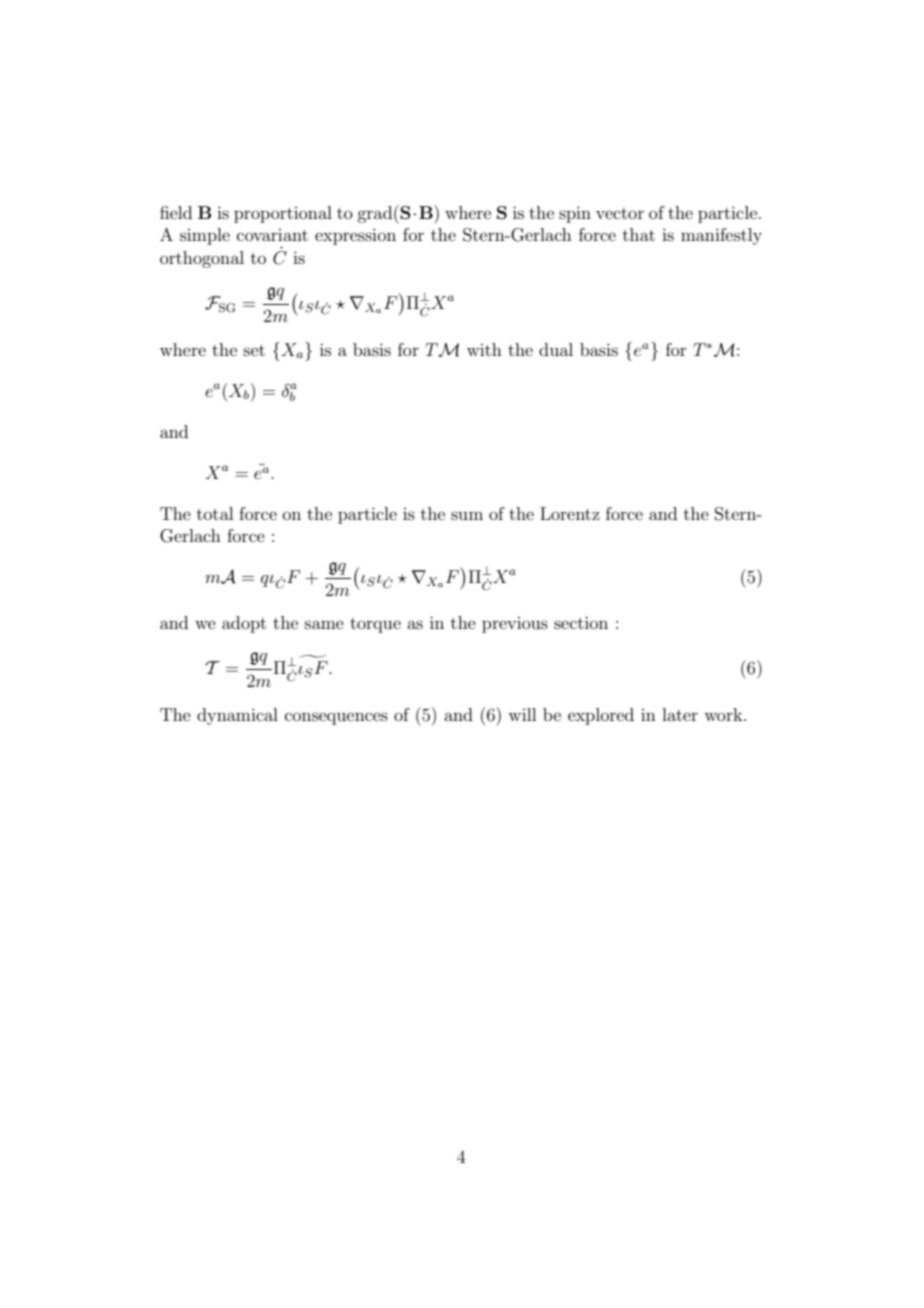  I want to click on dual, so click(556, 349).
